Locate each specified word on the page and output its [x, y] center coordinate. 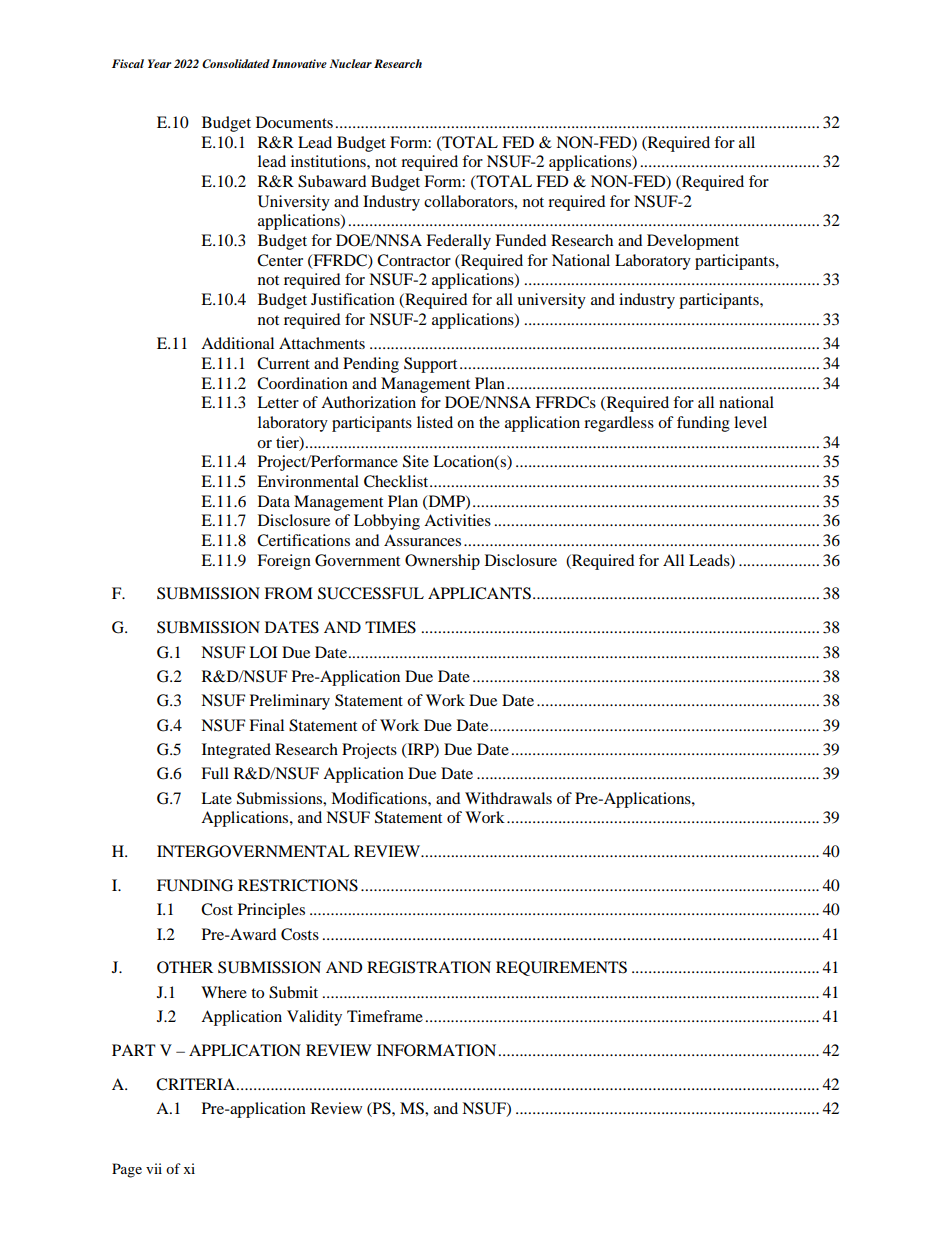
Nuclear [350, 63]
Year [159, 63]
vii [154, 1168]
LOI [263, 652]
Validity [314, 1018]
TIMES [390, 627]
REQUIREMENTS [561, 968]
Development [693, 242]
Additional [237, 343]
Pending [371, 365]
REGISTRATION [429, 967]
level [750, 422]
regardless [619, 424]
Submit [293, 992]
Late [216, 798]
